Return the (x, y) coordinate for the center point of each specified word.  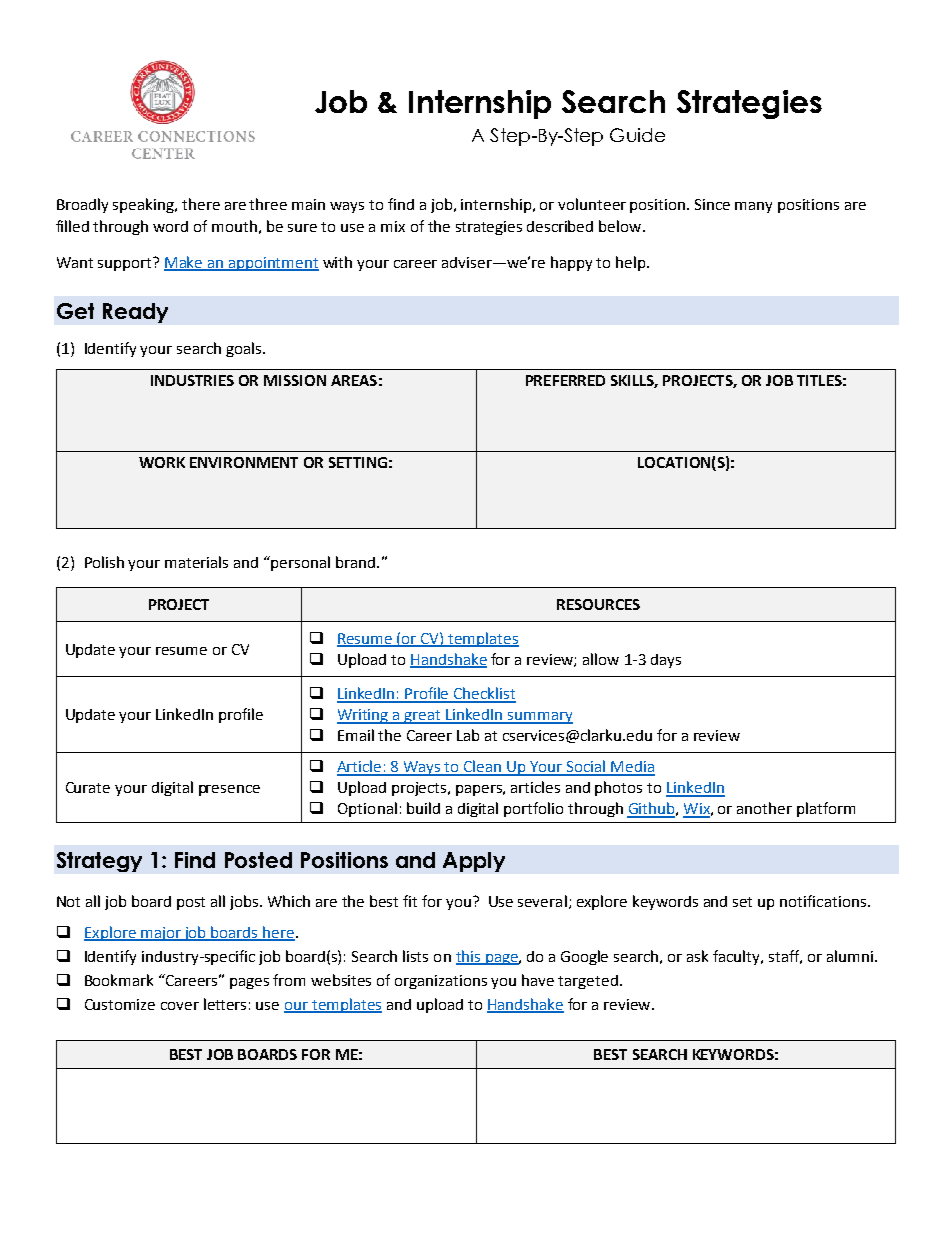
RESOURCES (598, 604)
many (753, 207)
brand (355, 562)
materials (196, 562)
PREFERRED (565, 380)
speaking (144, 205)
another (764, 808)
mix (393, 226)
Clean (483, 767)
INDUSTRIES (192, 380)
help (632, 263)
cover (180, 1006)
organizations (441, 982)
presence (229, 790)
